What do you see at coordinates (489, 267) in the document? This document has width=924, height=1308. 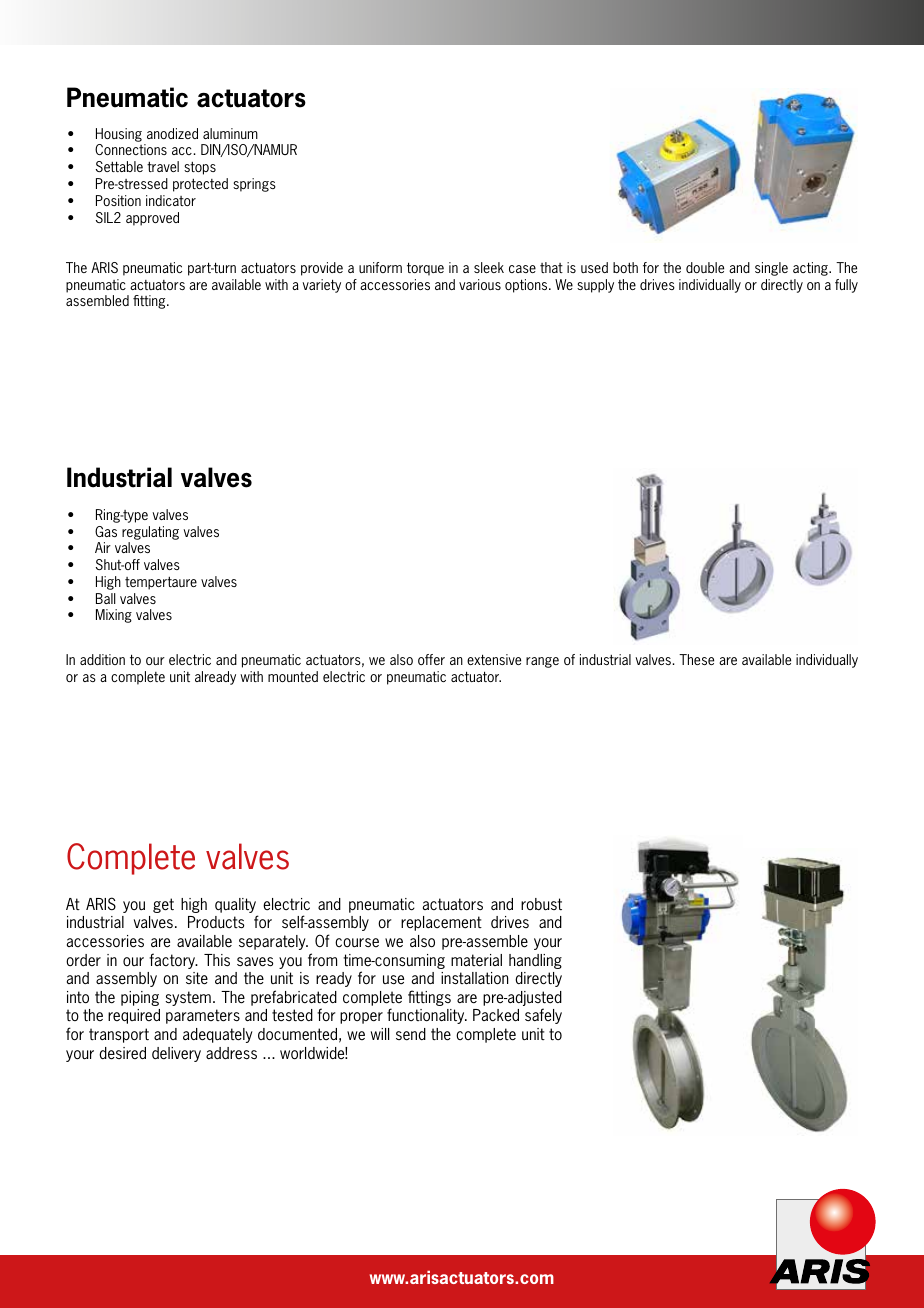 I see `sleek` at bounding box center [489, 267].
